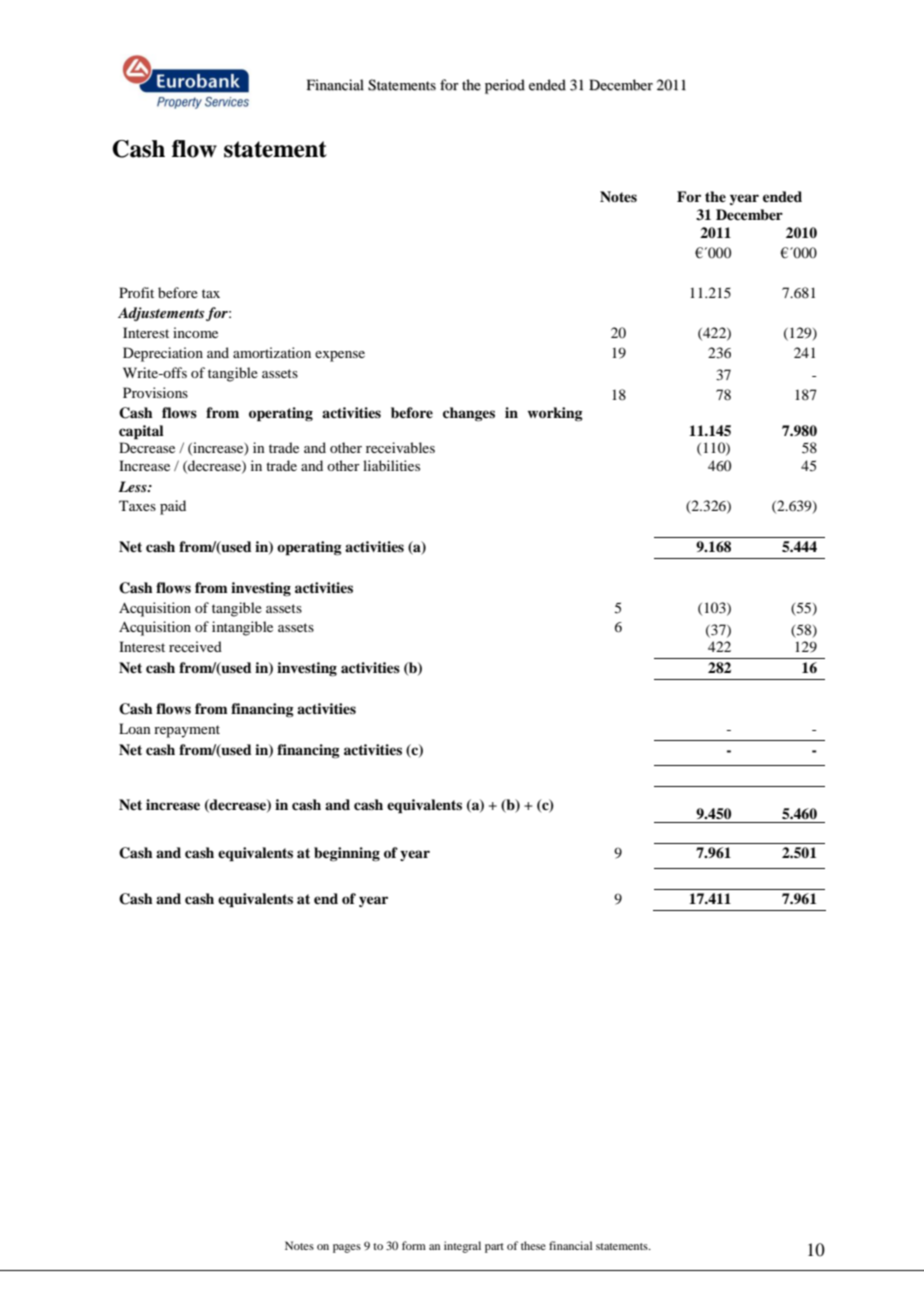  I want to click on income, so click(195, 332).
